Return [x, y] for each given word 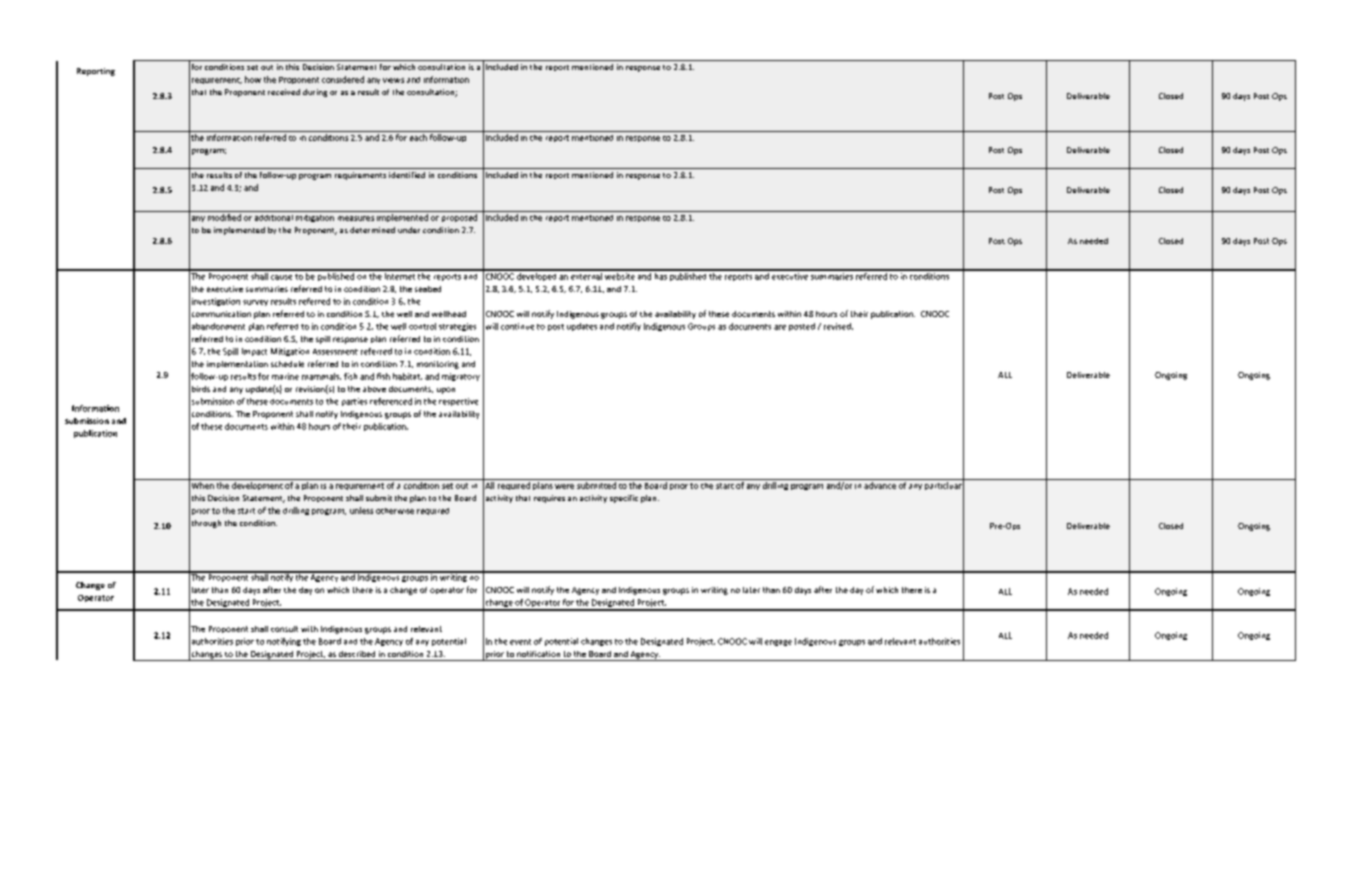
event [520, 642]
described [357, 654]
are [780, 327]
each [418, 137]
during [315, 93]
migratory [461, 377]
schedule [287, 364]
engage [778, 643]
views [393, 80]
